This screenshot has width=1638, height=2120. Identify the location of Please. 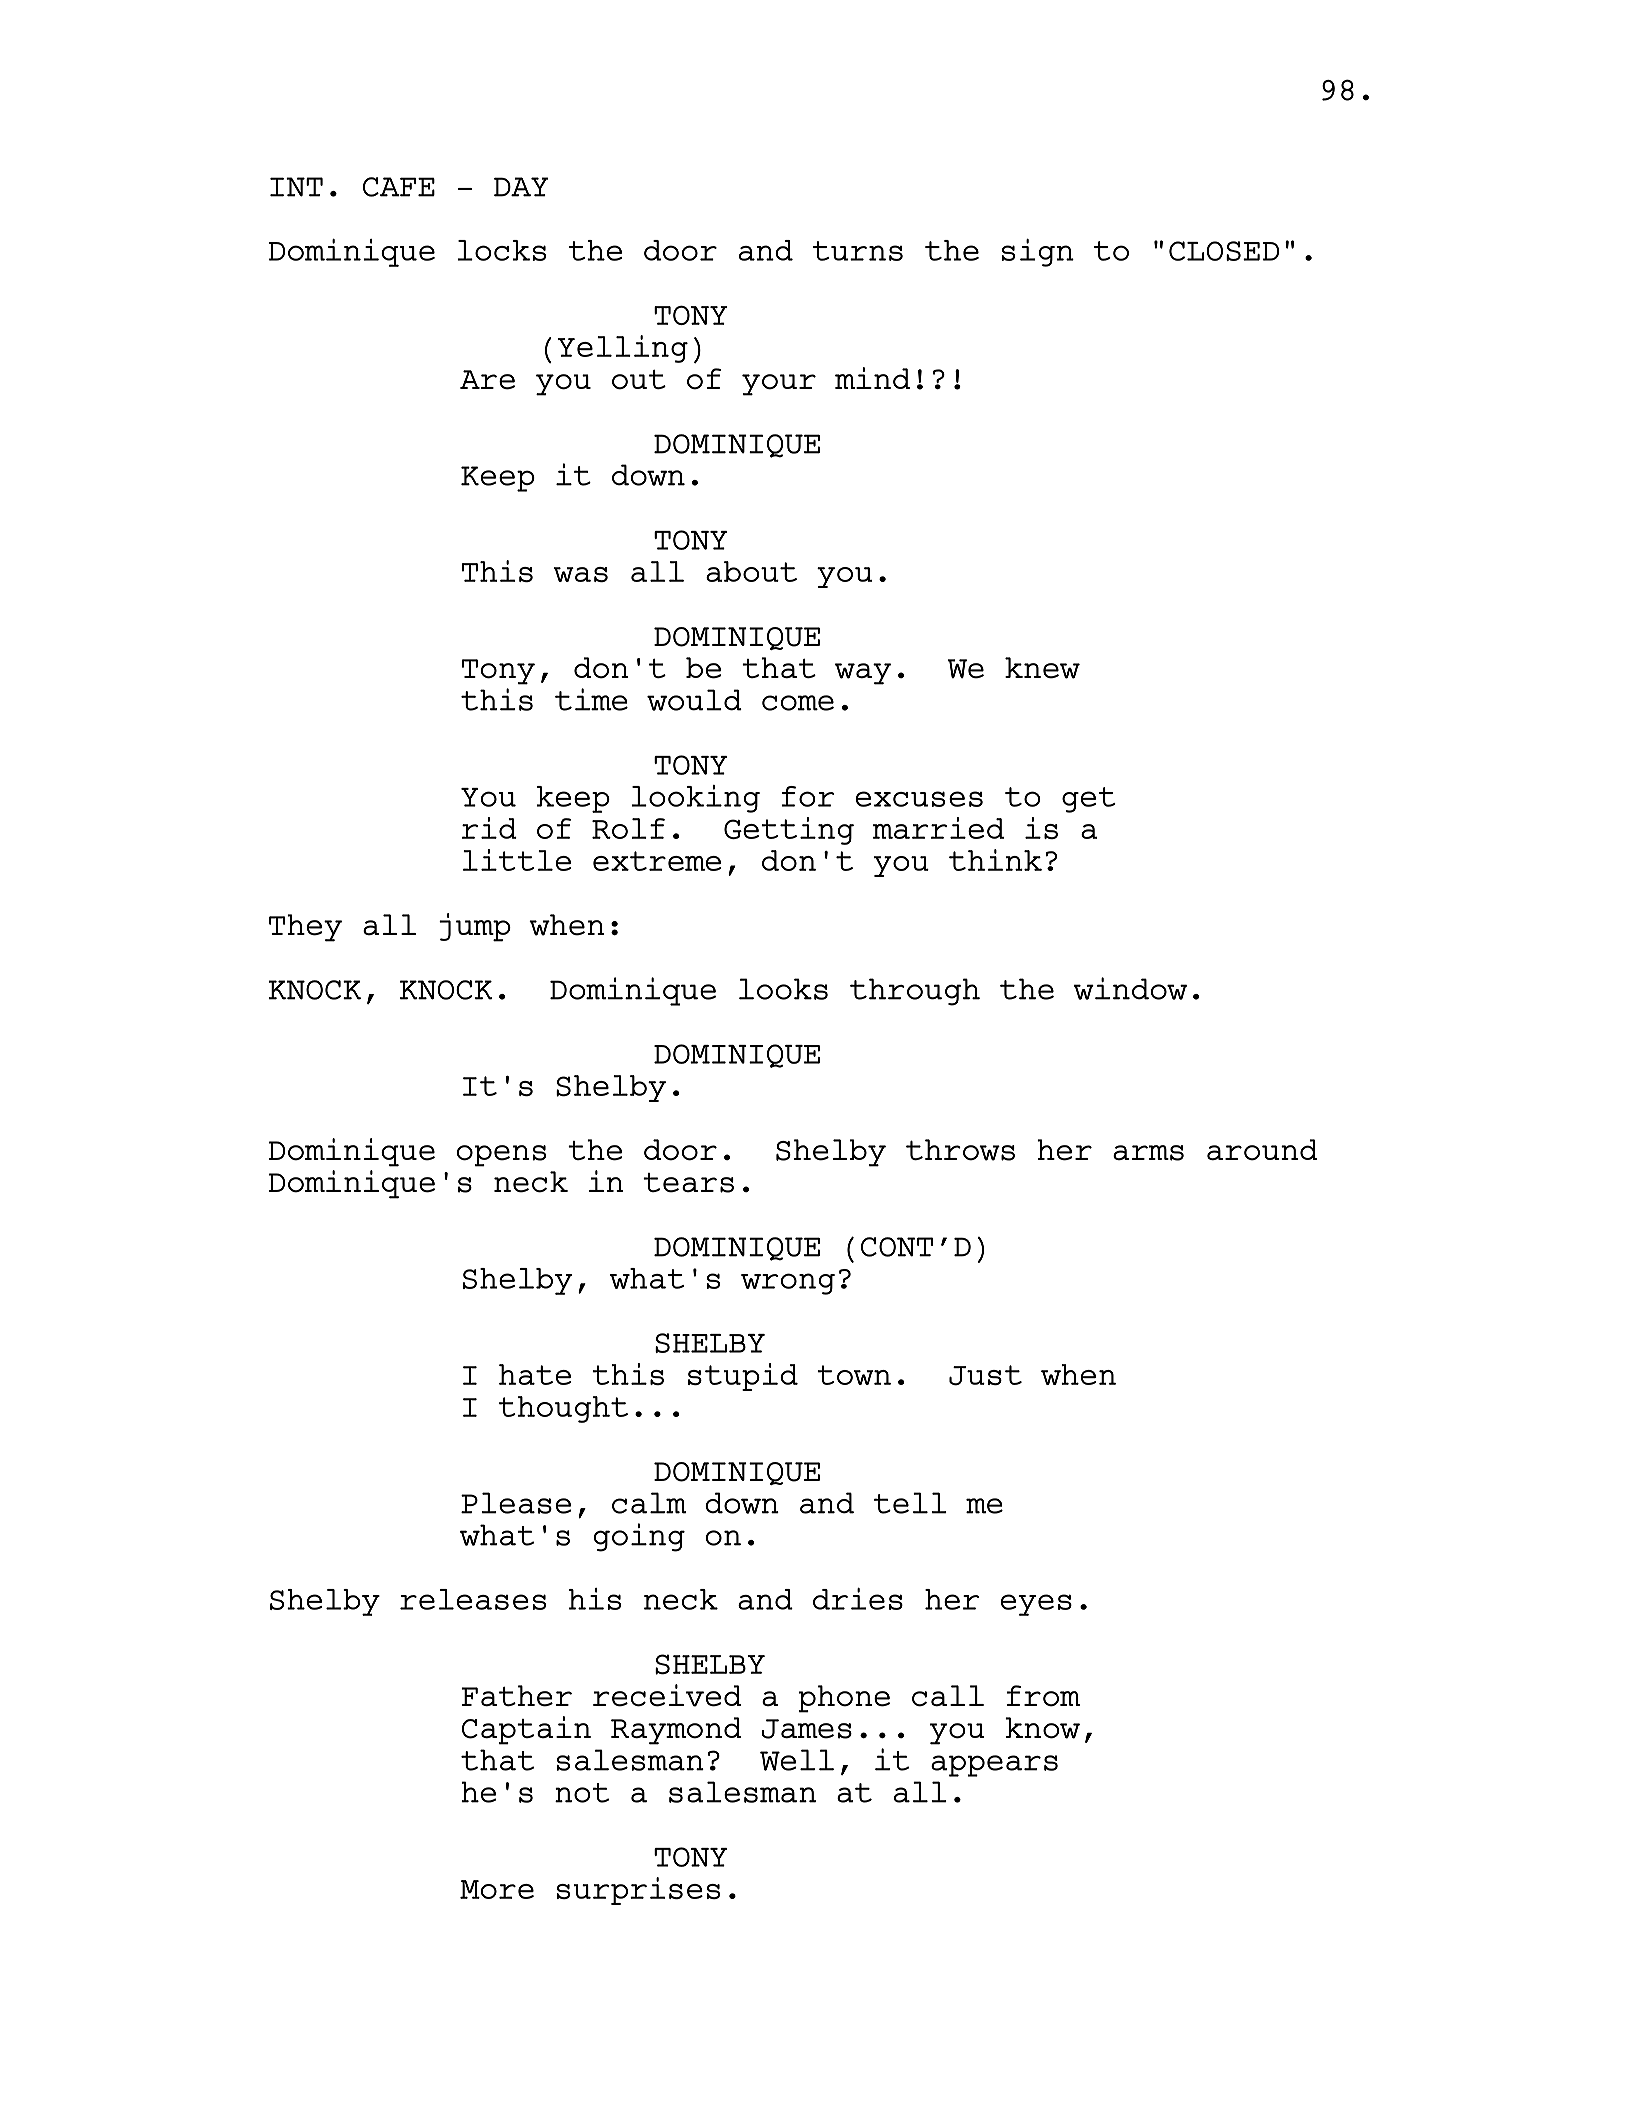
(516, 1503).
